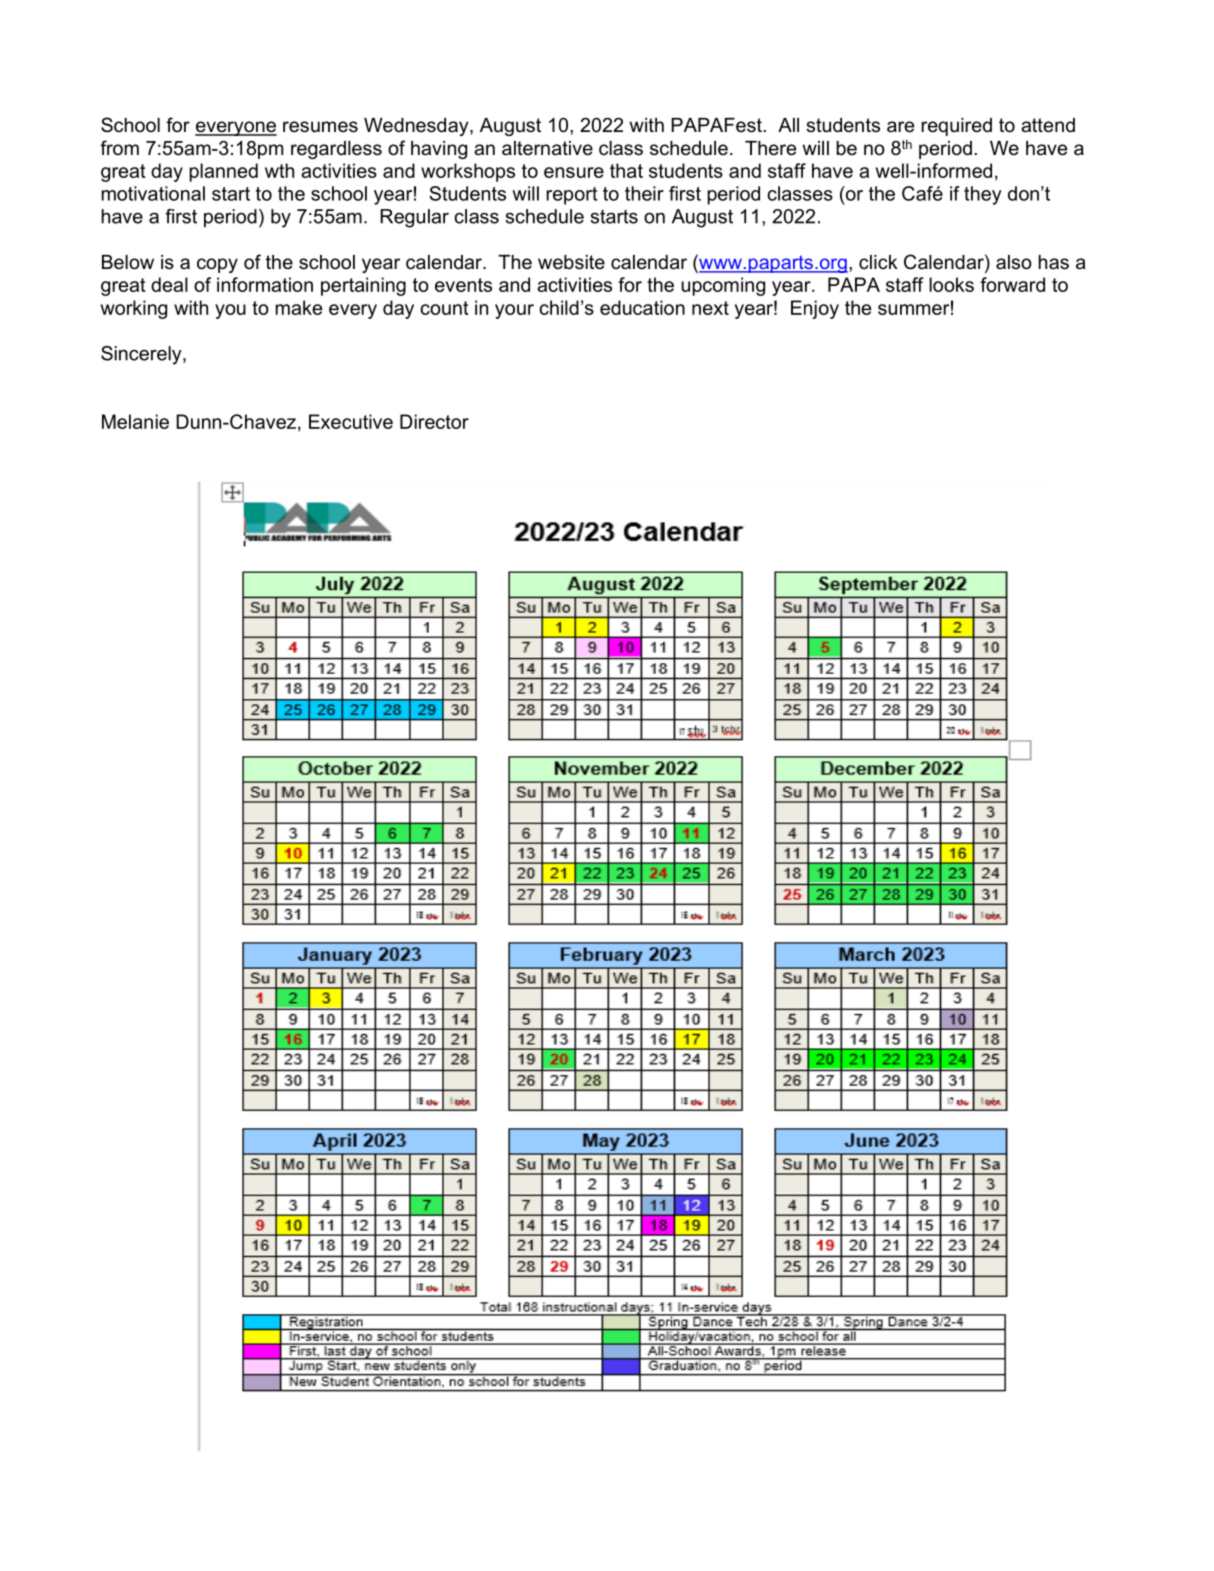 The image size is (1214, 1571). What do you see at coordinates (320, 127) in the screenshot?
I see `resumes` at bounding box center [320, 127].
